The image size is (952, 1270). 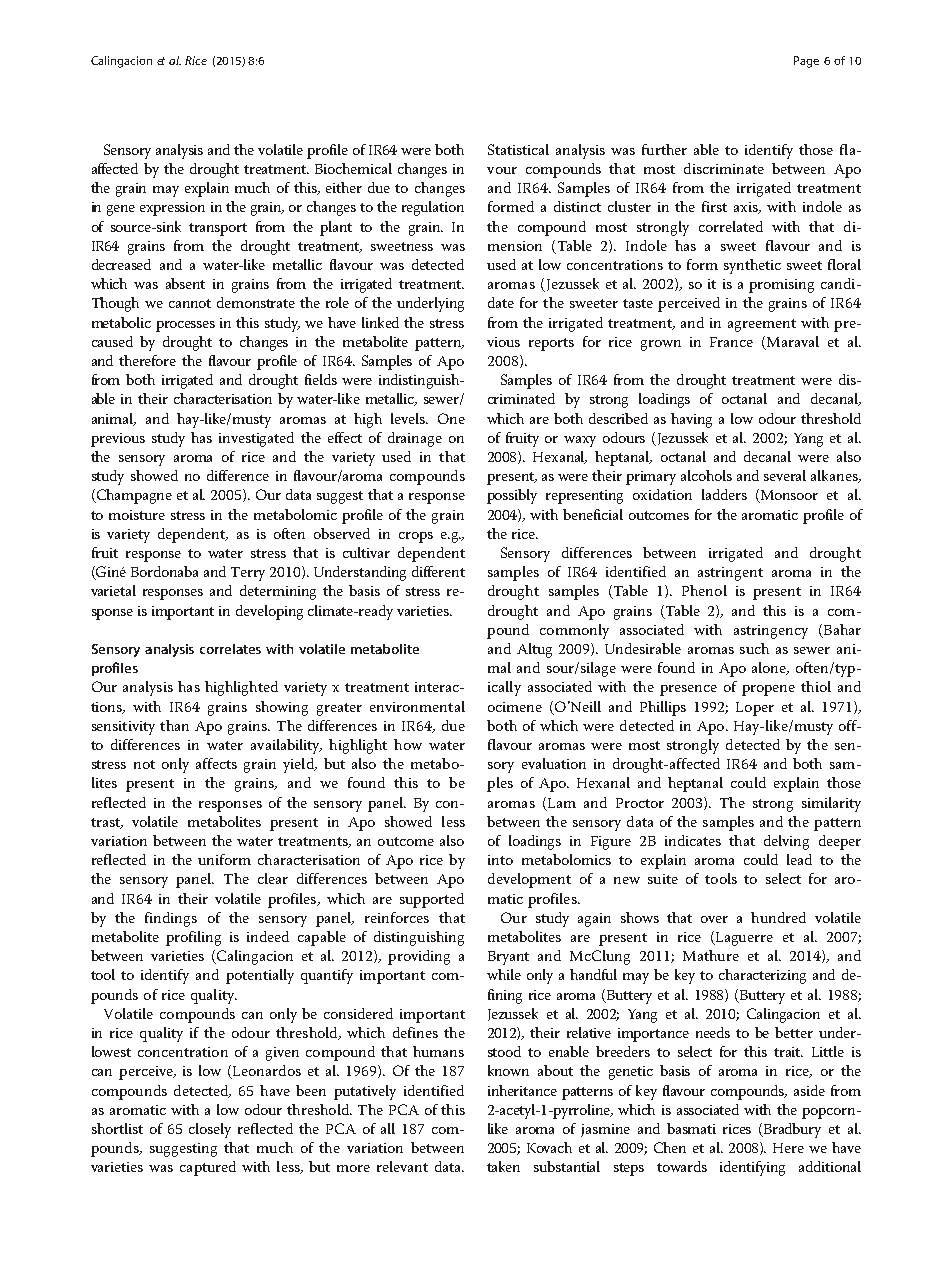 What do you see at coordinates (786, 842) in the screenshot?
I see `delving` at bounding box center [786, 842].
